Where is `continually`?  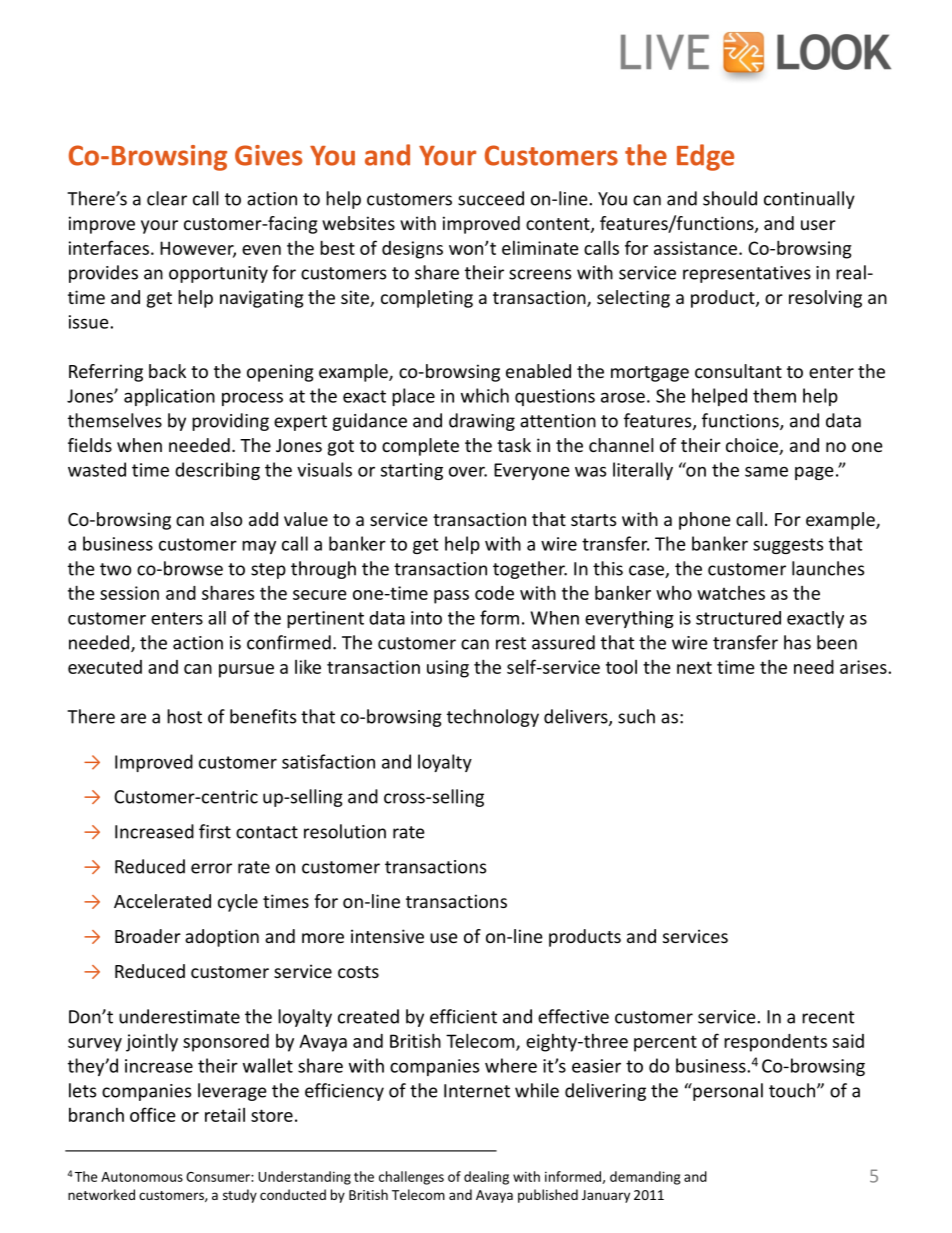
continually is located at coordinates (809, 200).
